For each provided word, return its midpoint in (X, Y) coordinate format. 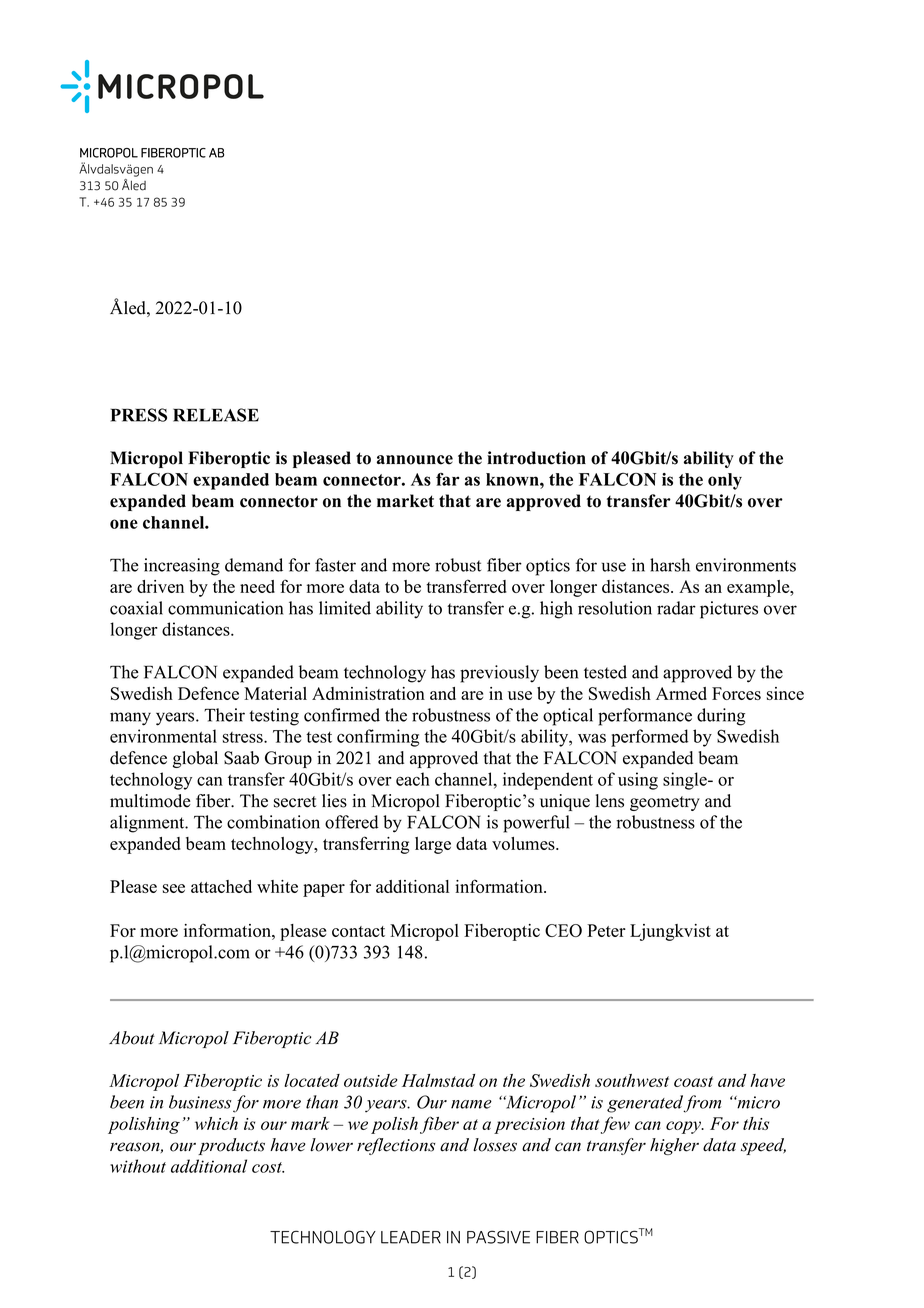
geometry (665, 803)
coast (693, 1081)
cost (268, 1167)
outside (371, 1080)
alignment (148, 824)
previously (499, 674)
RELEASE (216, 415)
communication (225, 608)
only (725, 481)
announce (415, 460)
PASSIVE (498, 1237)
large (433, 845)
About (132, 1038)
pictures (729, 610)
